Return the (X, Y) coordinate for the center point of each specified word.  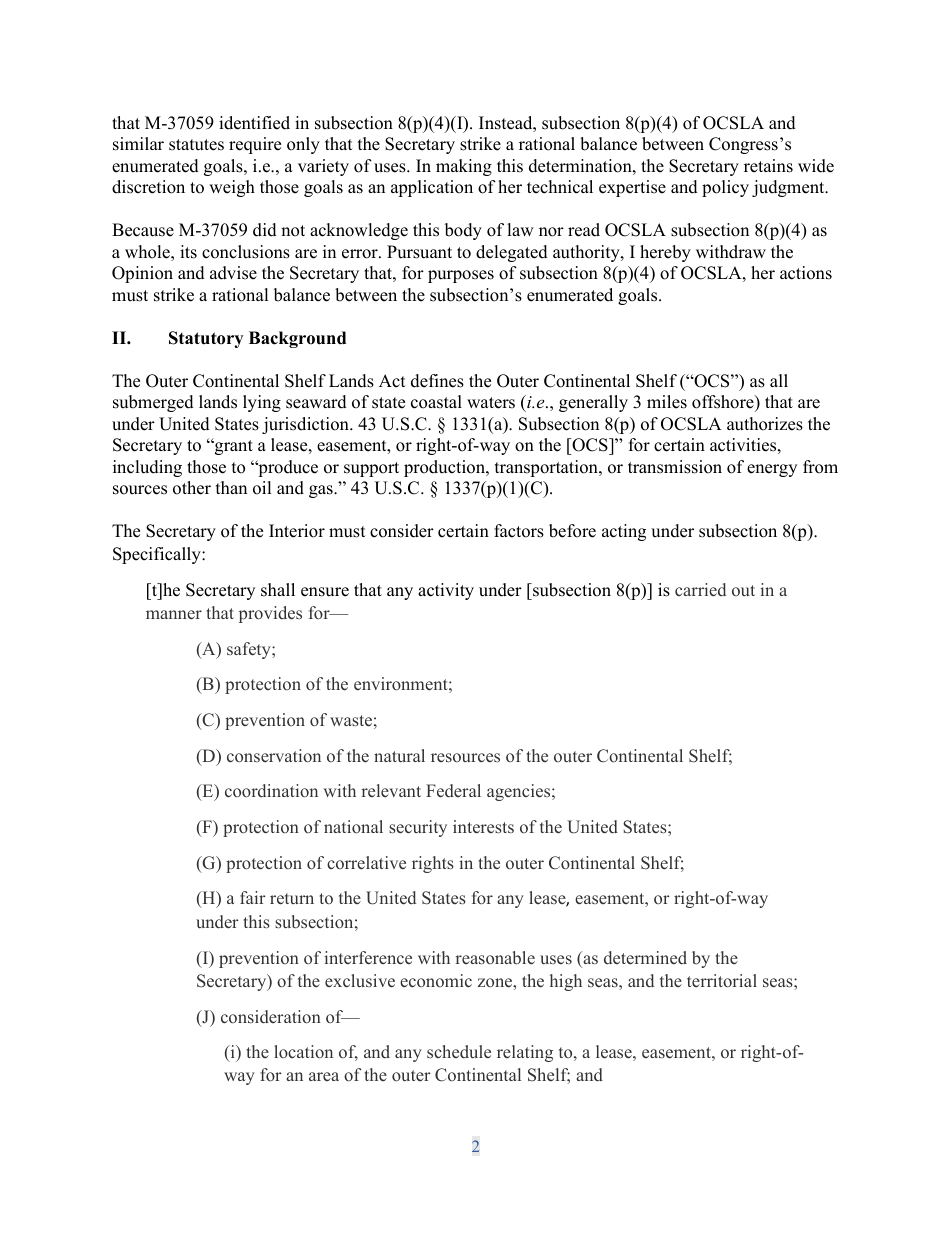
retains (768, 166)
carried (700, 590)
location (303, 1051)
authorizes (765, 424)
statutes (196, 145)
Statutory (206, 339)
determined (645, 958)
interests (483, 827)
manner (174, 615)
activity (446, 591)
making (464, 167)
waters (491, 403)
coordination (271, 790)
